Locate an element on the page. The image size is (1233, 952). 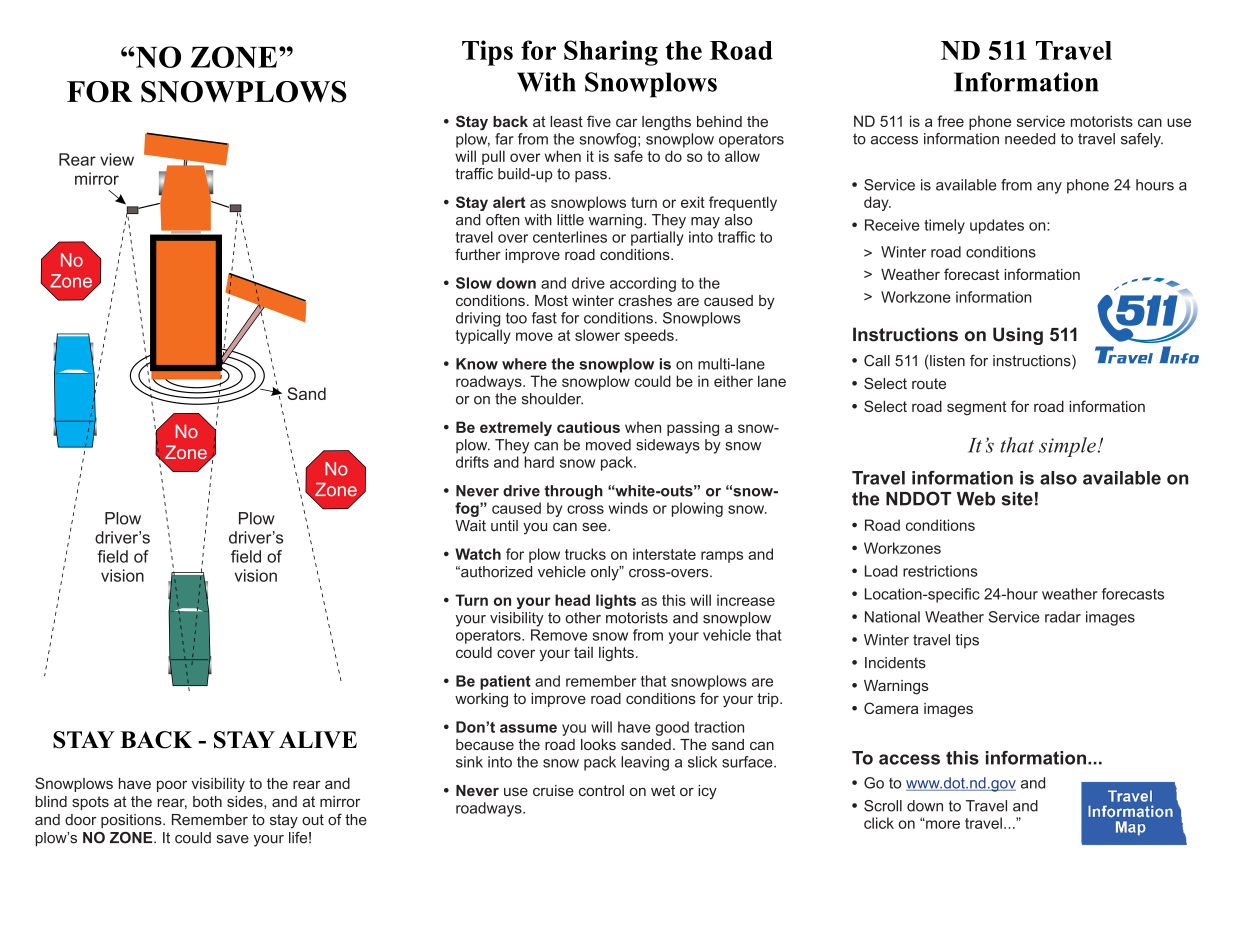
view is located at coordinates (117, 159).
